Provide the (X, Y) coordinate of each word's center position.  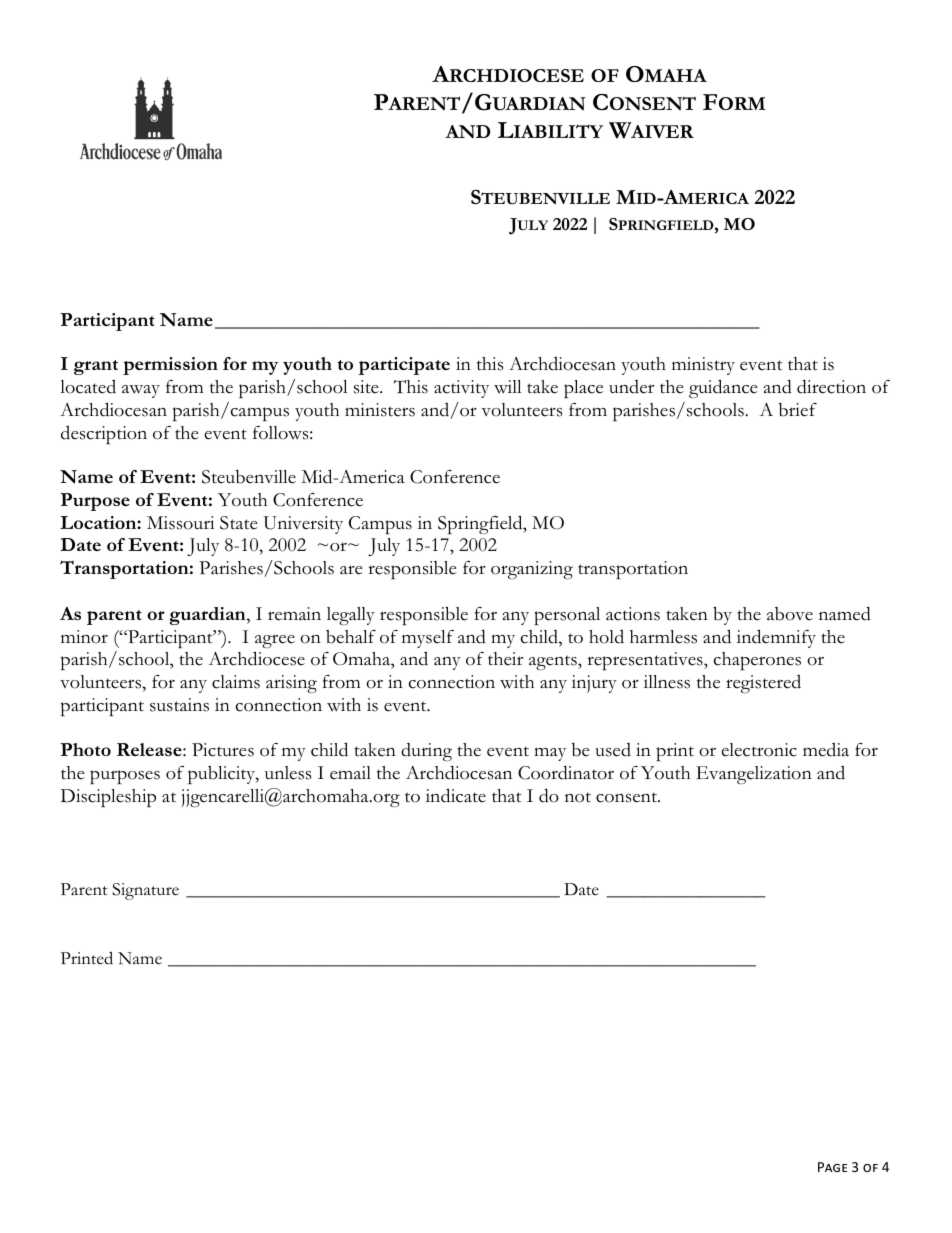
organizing (532, 570)
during (426, 752)
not (578, 797)
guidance (723, 388)
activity (461, 389)
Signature (145, 891)
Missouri (180, 523)
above (790, 614)
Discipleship (108, 798)
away (141, 391)
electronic (759, 750)
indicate (456, 795)
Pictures (223, 750)
